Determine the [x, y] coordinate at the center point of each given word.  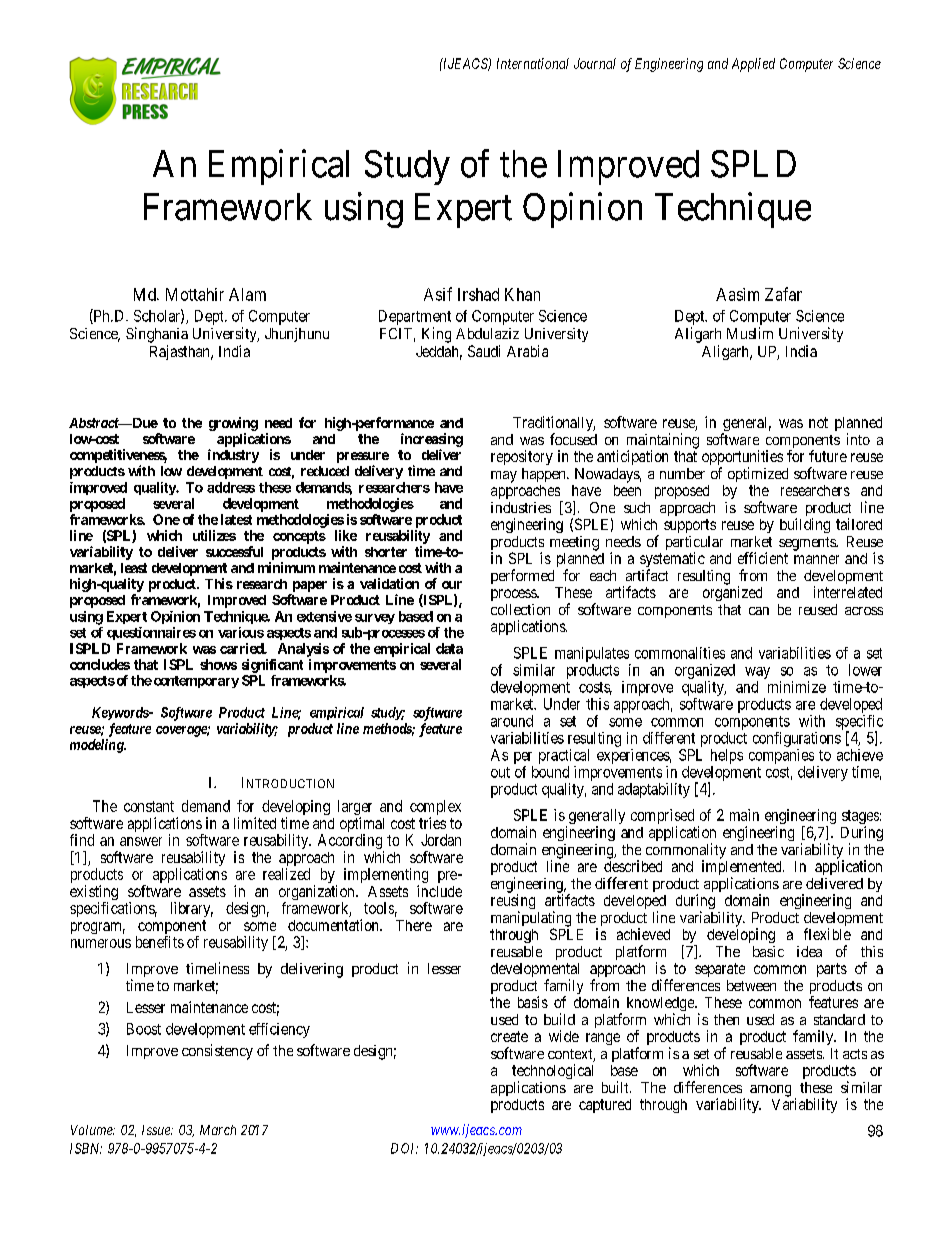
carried [243, 648]
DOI [404, 1148]
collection [520, 609]
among [770, 1091]
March [218, 1130]
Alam [247, 294]
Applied [753, 65]
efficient [763, 558]
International [533, 63]
